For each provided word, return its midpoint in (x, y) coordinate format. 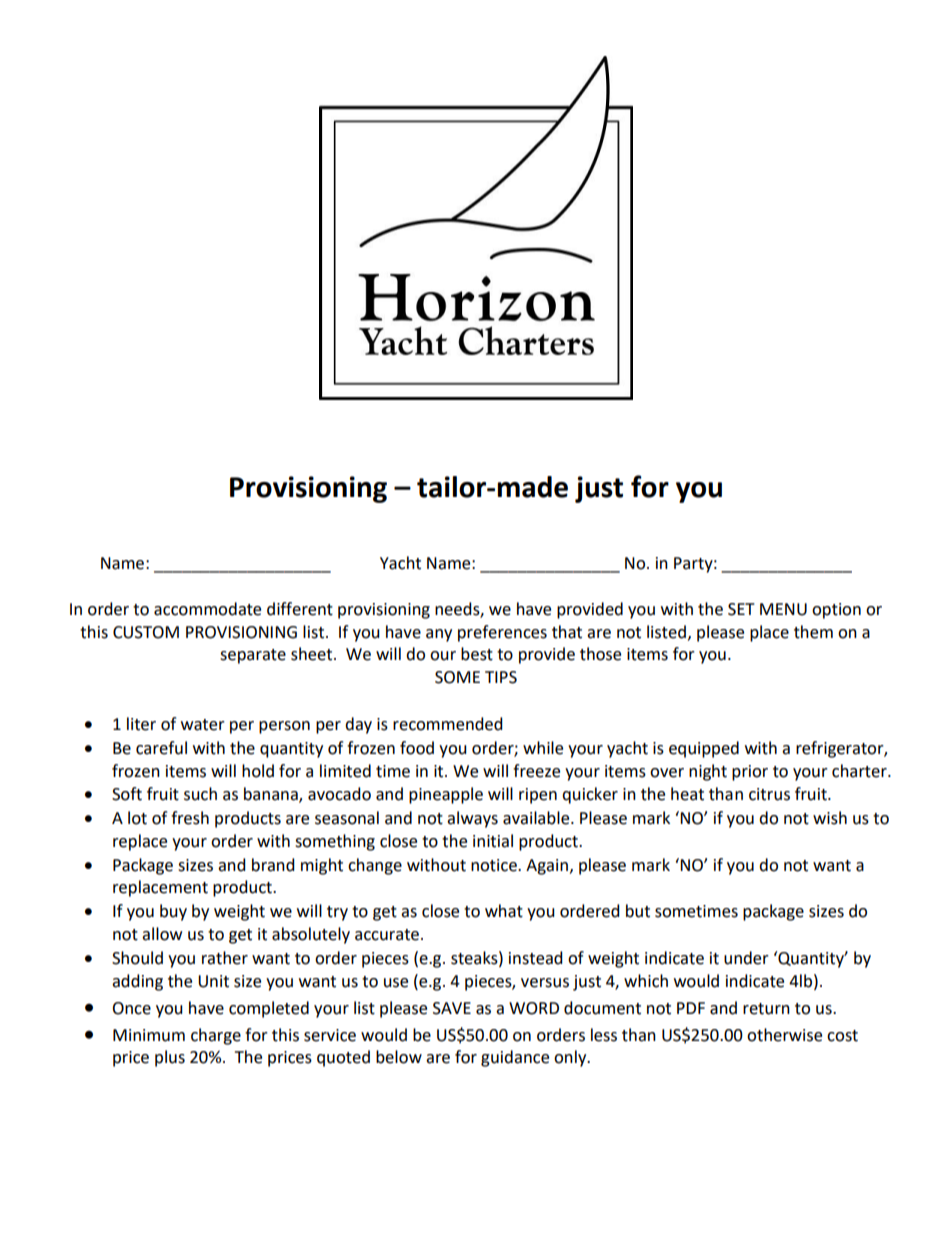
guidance (515, 1058)
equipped (704, 749)
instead (536, 958)
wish (830, 818)
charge (216, 1036)
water (203, 725)
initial (493, 841)
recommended (448, 724)
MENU (783, 609)
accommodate (207, 609)
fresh (190, 818)
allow (162, 934)
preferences (502, 633)
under (746, 958)
